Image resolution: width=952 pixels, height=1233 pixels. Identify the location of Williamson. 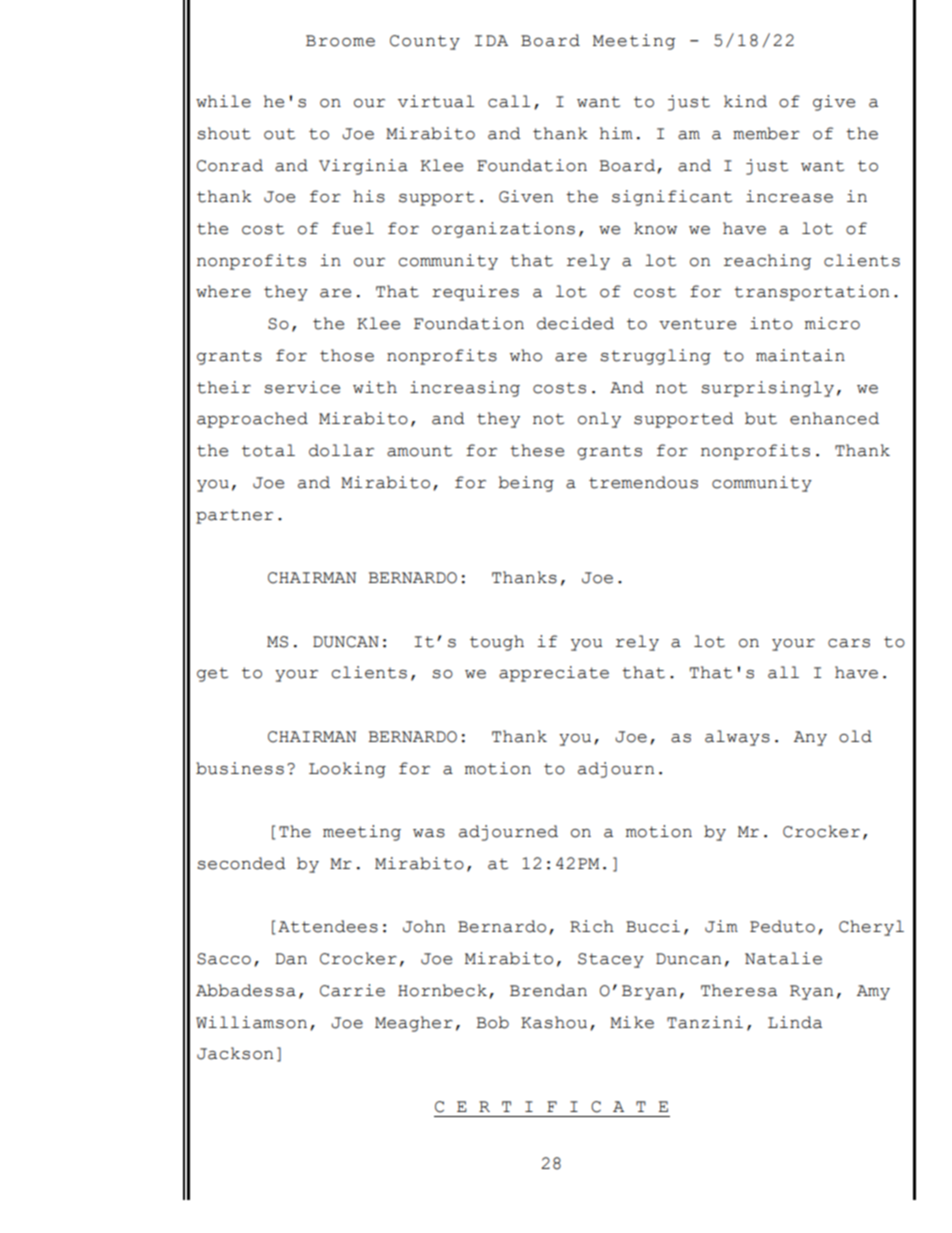
(251, 1022).
